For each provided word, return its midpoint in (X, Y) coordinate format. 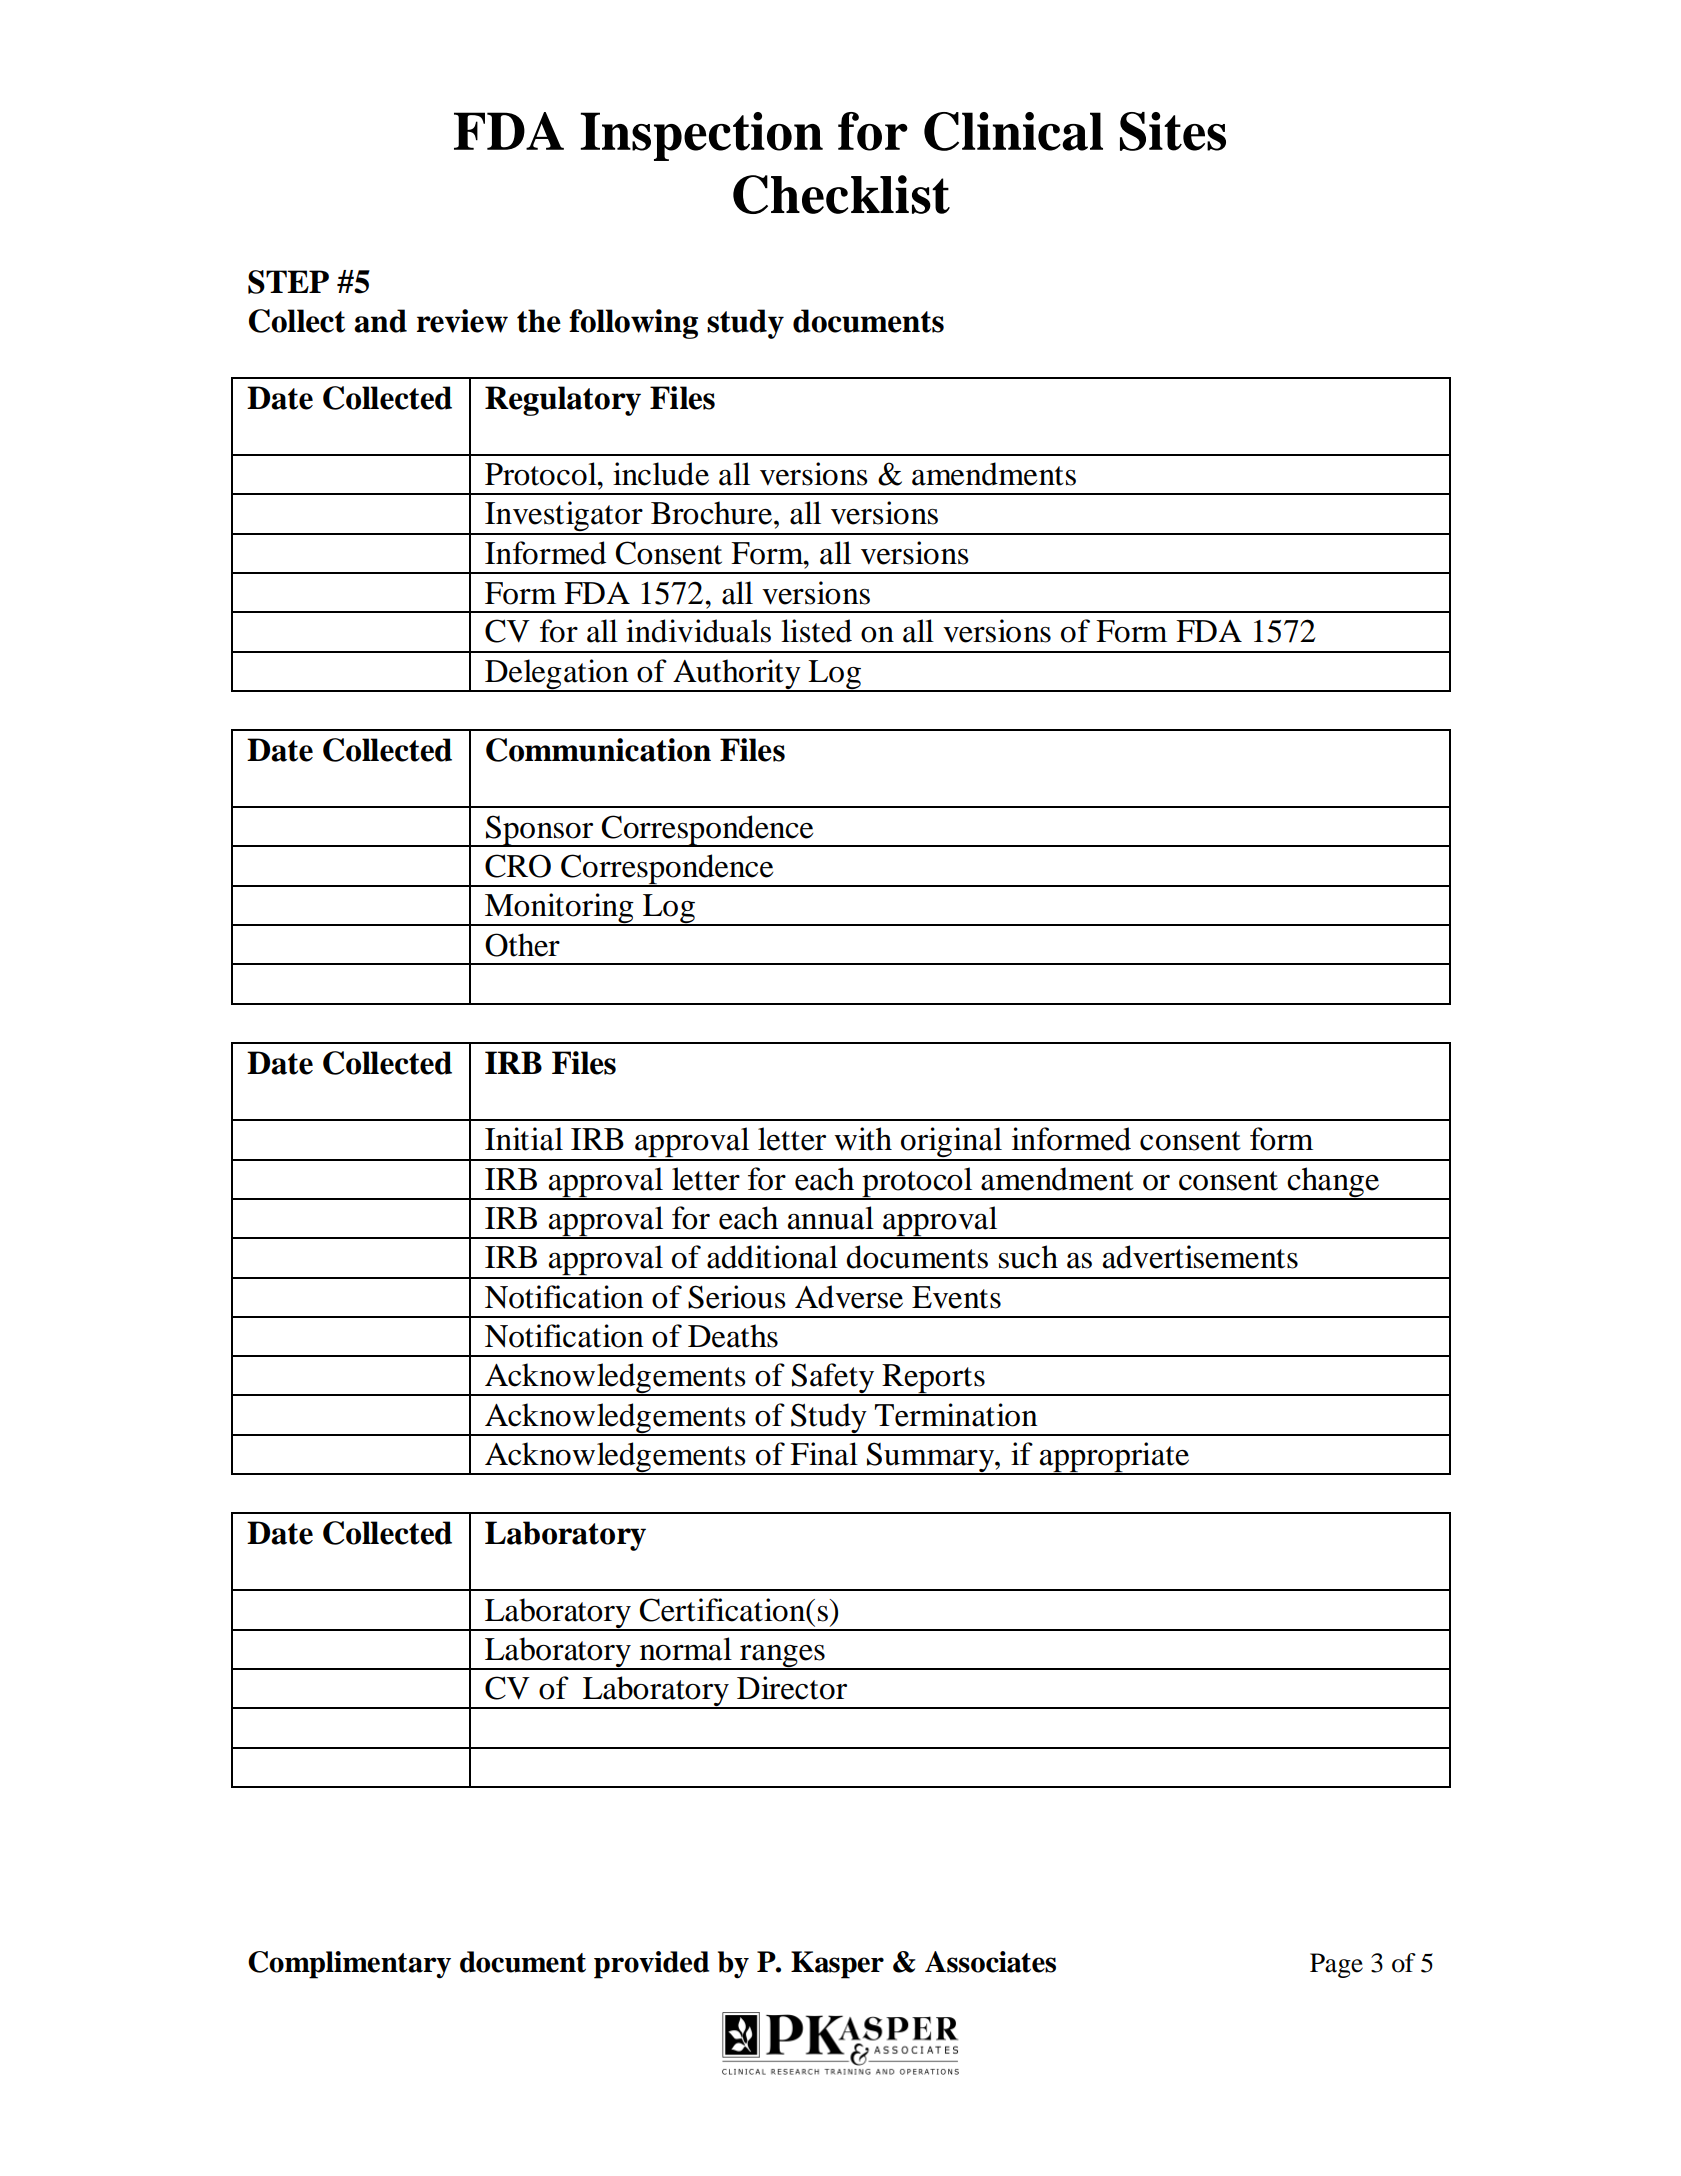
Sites (1173, 131)
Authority (737, 675)
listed (816, 631)
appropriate (1115, 1458)
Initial (524, 1139)
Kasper (837, 1965)
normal (686, 1649)
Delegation (557, 675)
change (1333, 1183)
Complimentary (349, 1965)
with (863, 1139)
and (380, 321)
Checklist (841, 194)
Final (824, 1454)
